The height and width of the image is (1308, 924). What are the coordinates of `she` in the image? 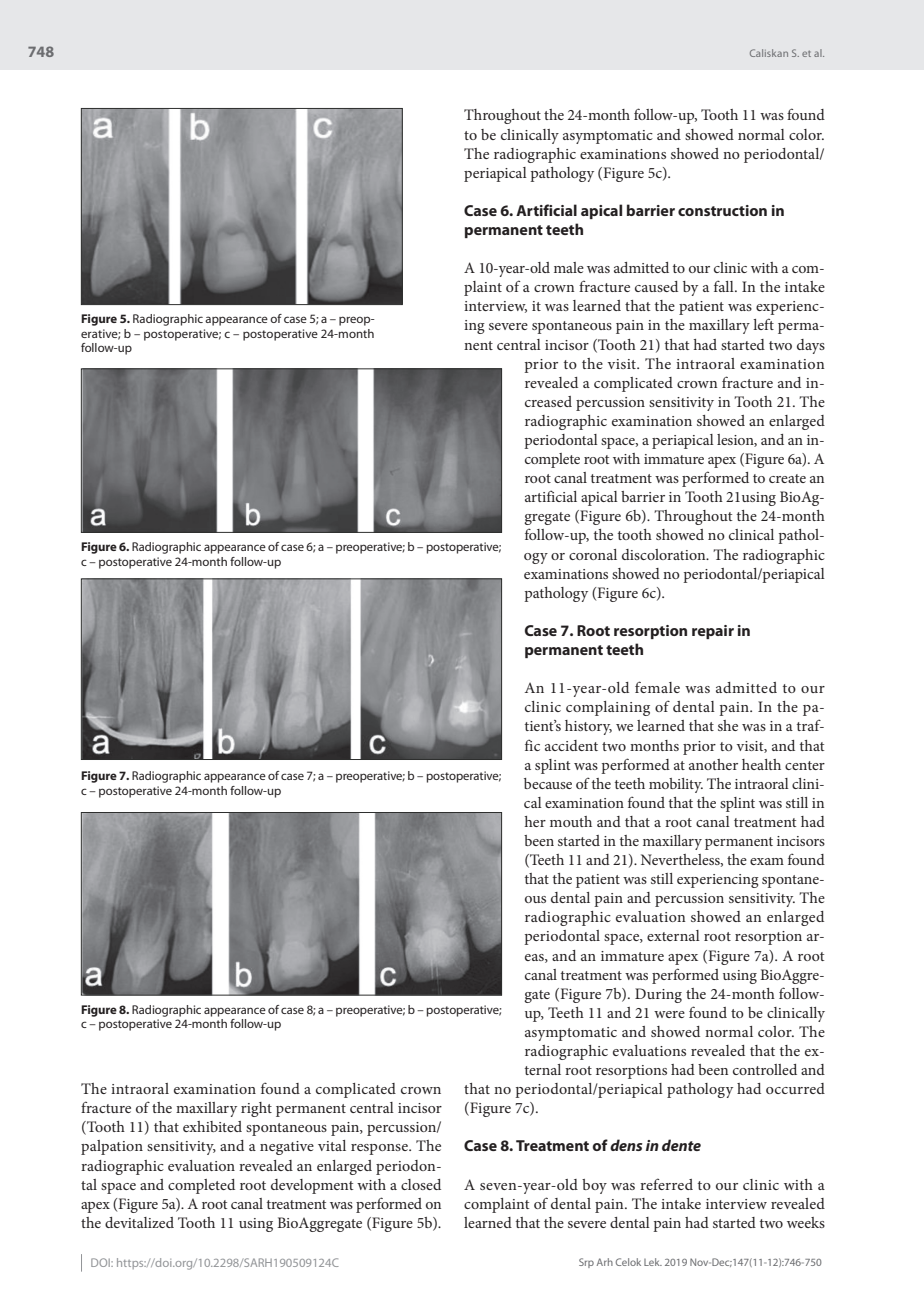 It's located at (728, 725).
